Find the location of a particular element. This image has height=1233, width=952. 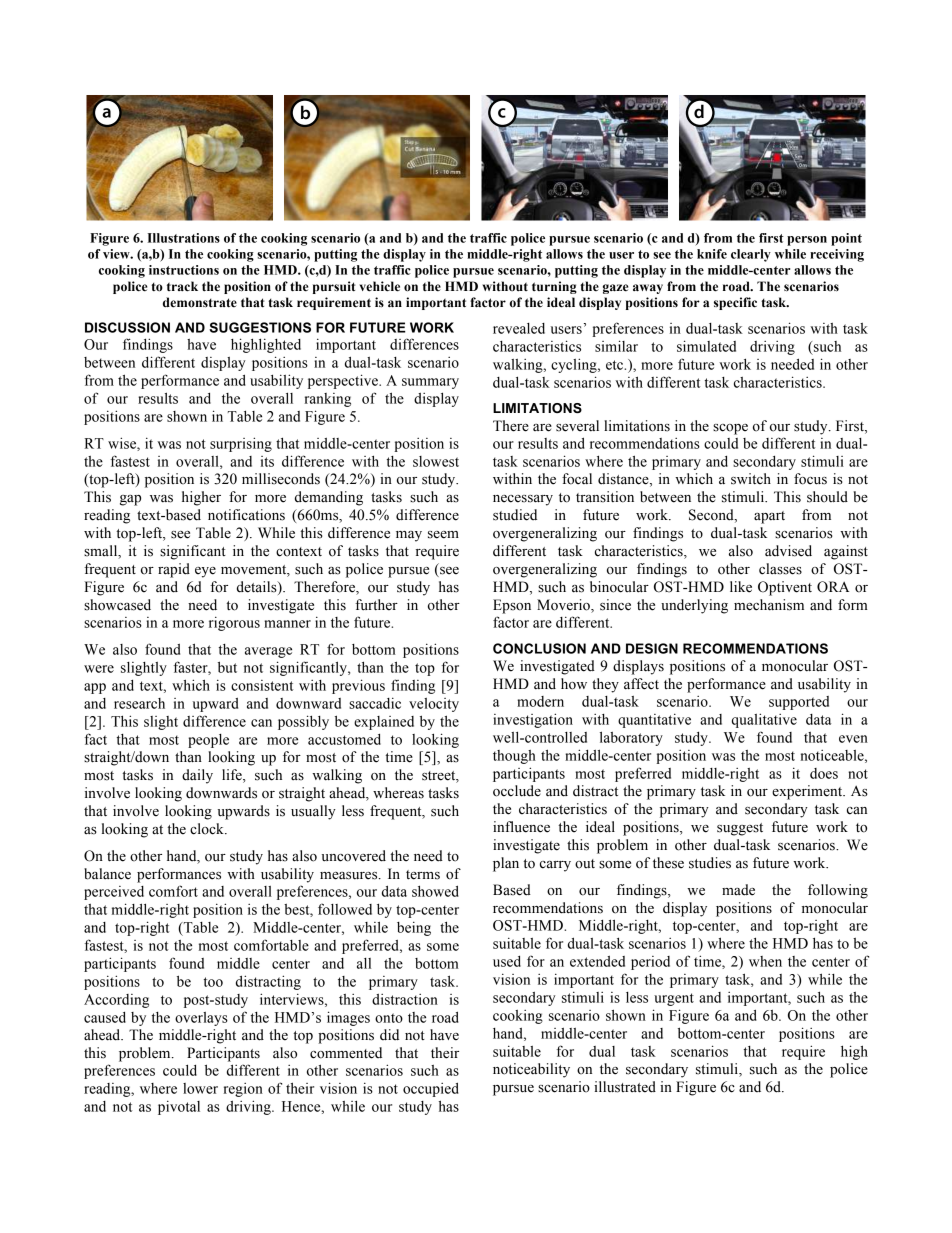

though is located at coordinates (514, 757).
